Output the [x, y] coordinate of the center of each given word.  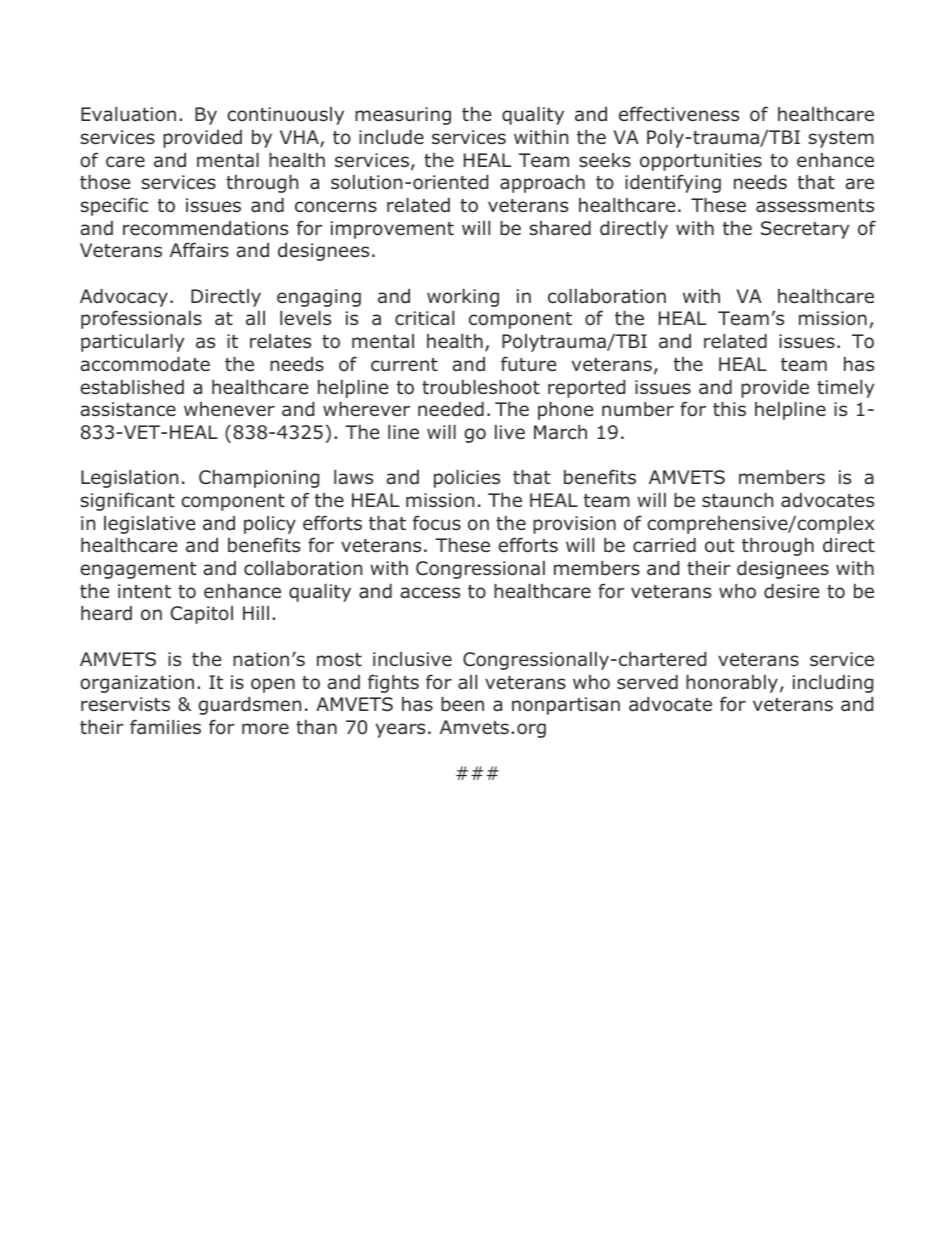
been [462, 704]
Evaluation [128, 114]
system [841, 139]
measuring [403, 116]
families [165, 727]
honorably [732, 684]
